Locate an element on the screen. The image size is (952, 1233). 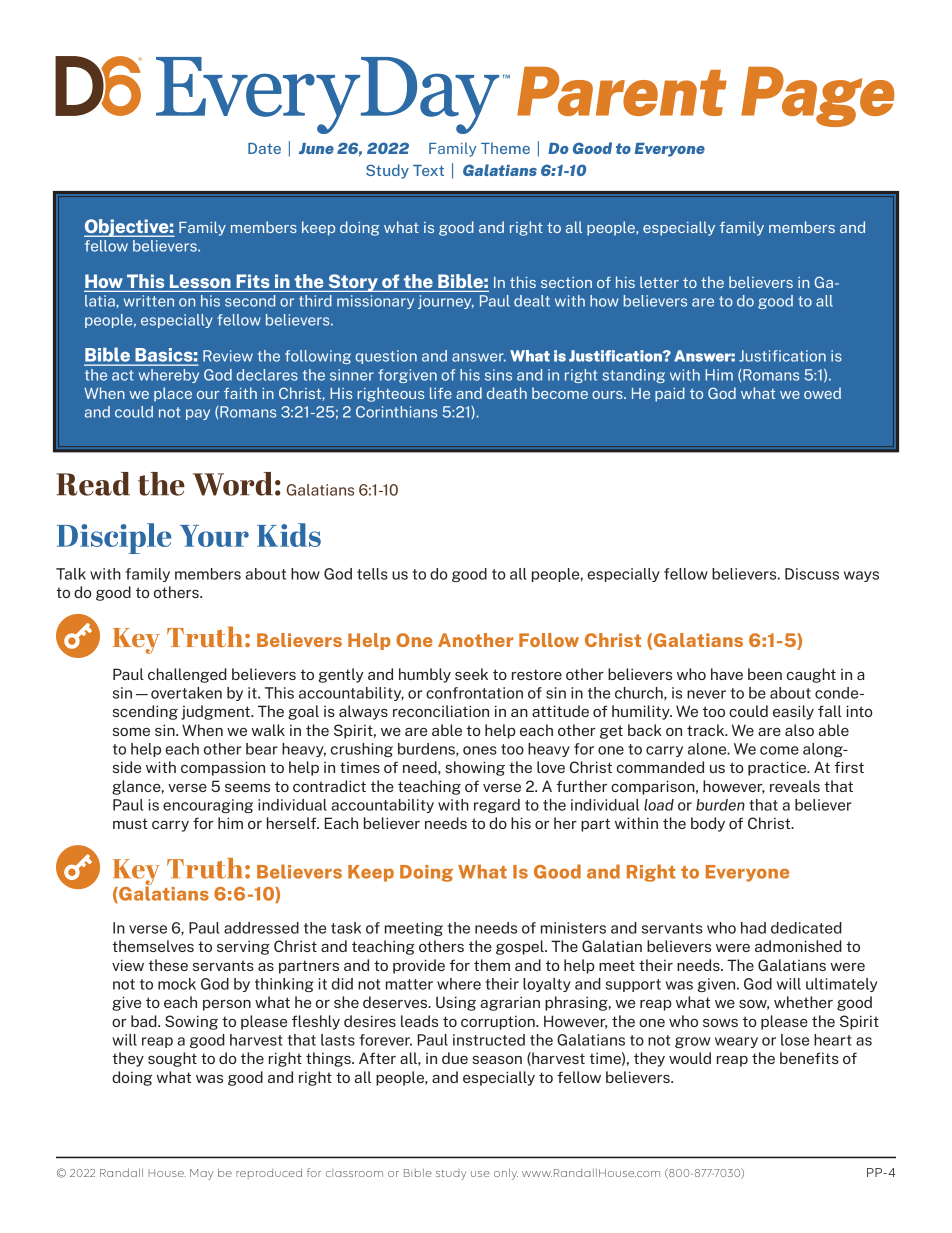
life is located at coordinates (441, 393).
